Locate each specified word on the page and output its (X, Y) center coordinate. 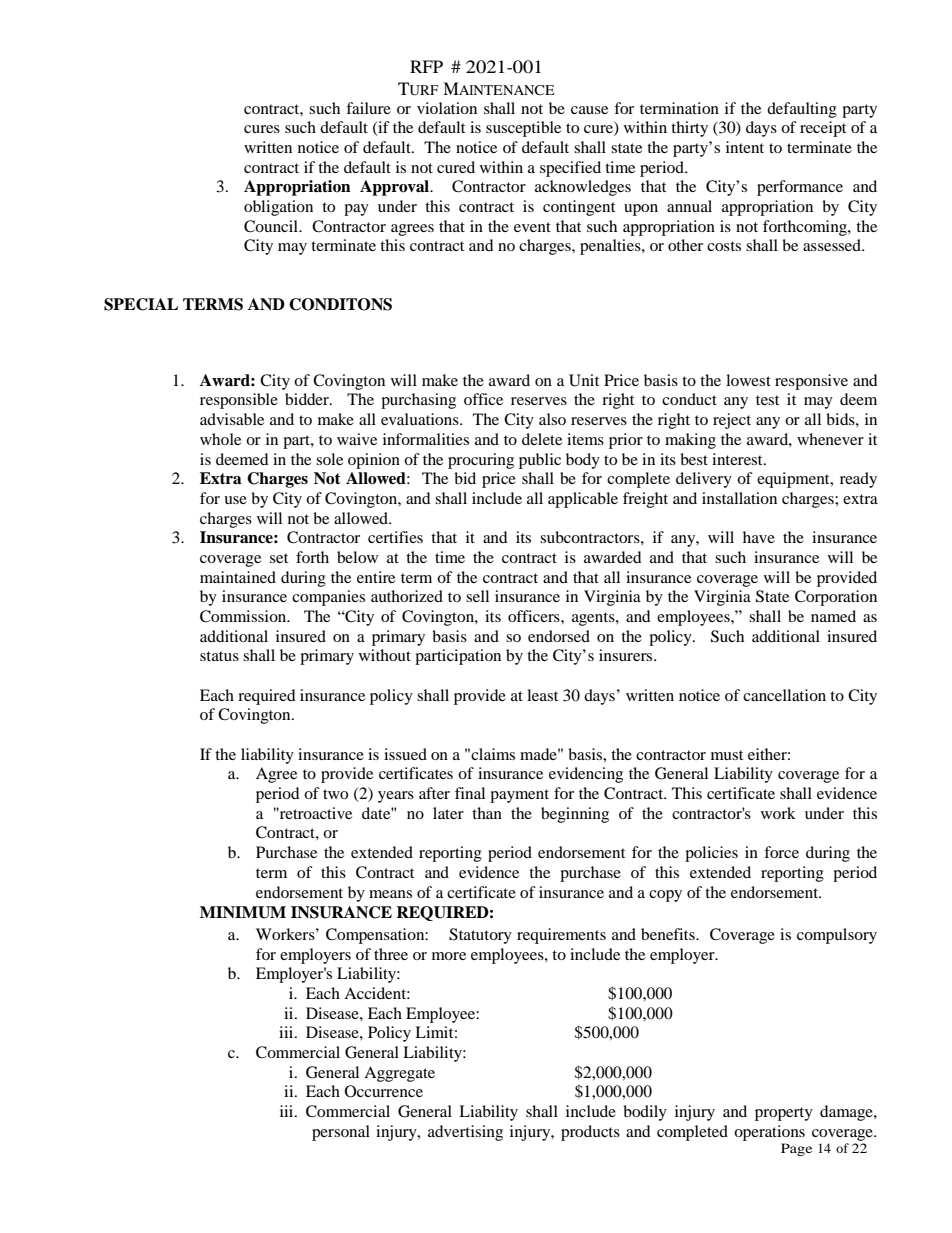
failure (368, 108)
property (784, 1114)
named (833, 616)
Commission (244, 616)
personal (341, 1133)
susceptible (523, 129)
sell (477, 596)
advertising (465, 1133)
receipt (823, 129)
